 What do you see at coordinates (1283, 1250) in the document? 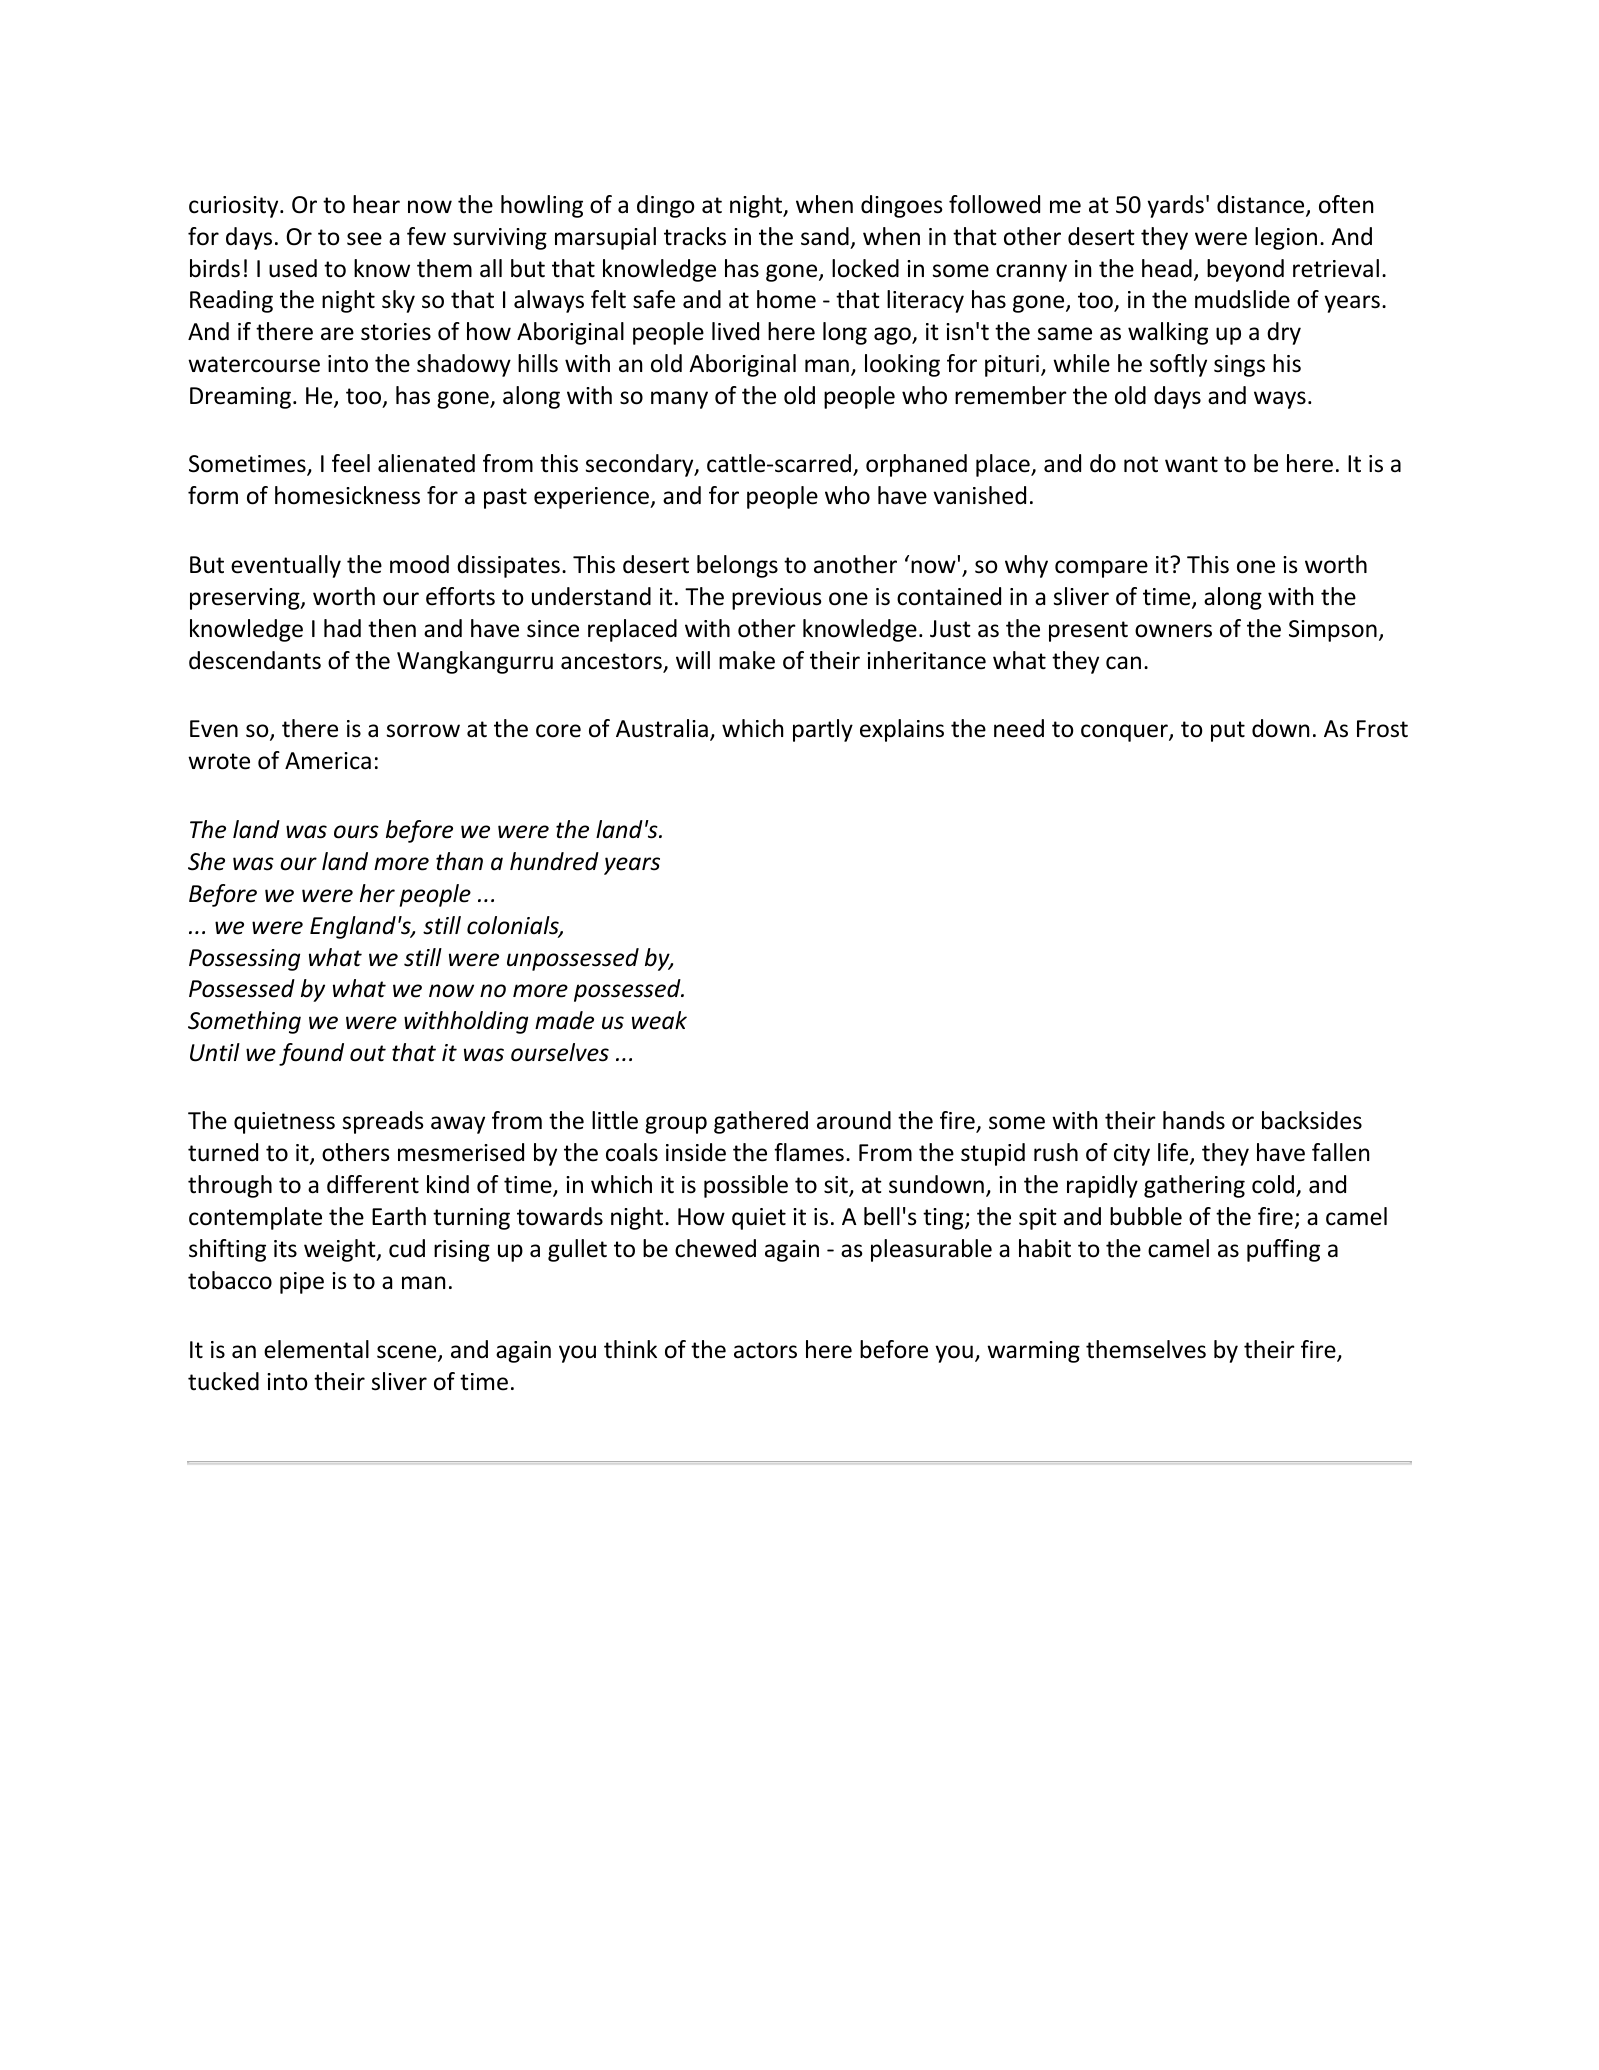
I see `puffing` at bounding box center [1283, 1250].
